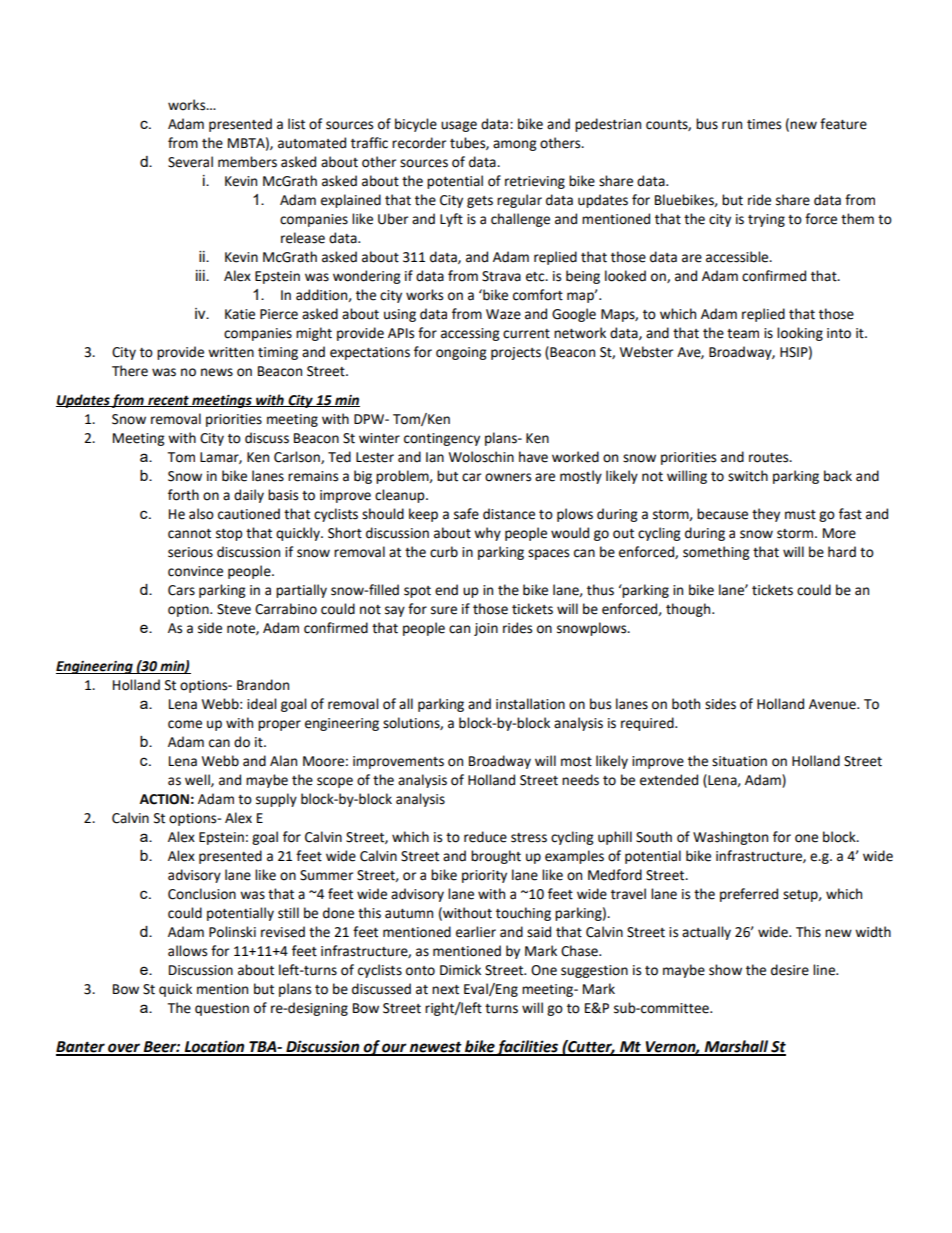  Describe the element at coordinates (436, 1048) in the document. I see `newest` at that location.
